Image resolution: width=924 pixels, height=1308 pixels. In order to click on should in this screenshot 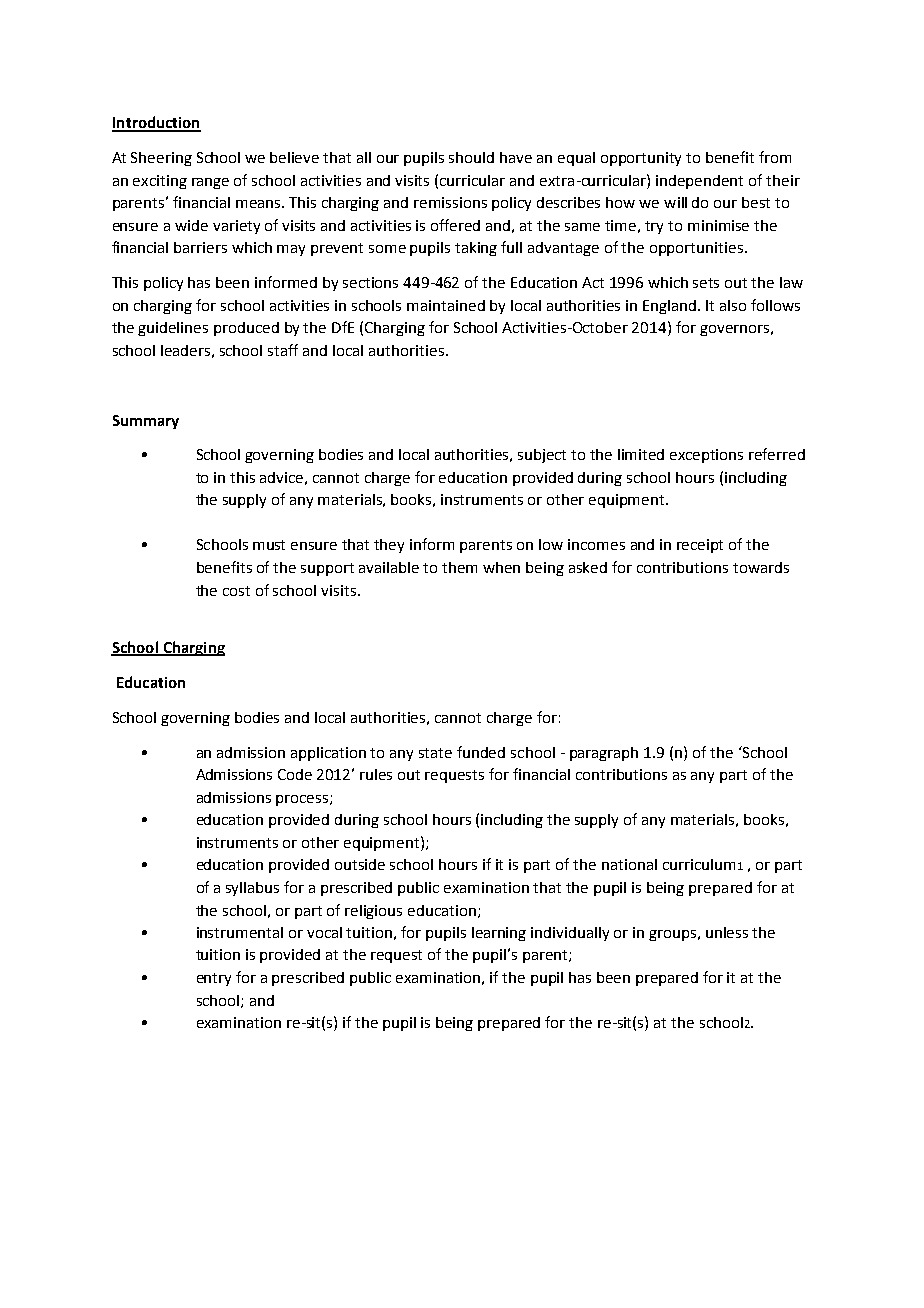, I will do `click(471, 157)`.
